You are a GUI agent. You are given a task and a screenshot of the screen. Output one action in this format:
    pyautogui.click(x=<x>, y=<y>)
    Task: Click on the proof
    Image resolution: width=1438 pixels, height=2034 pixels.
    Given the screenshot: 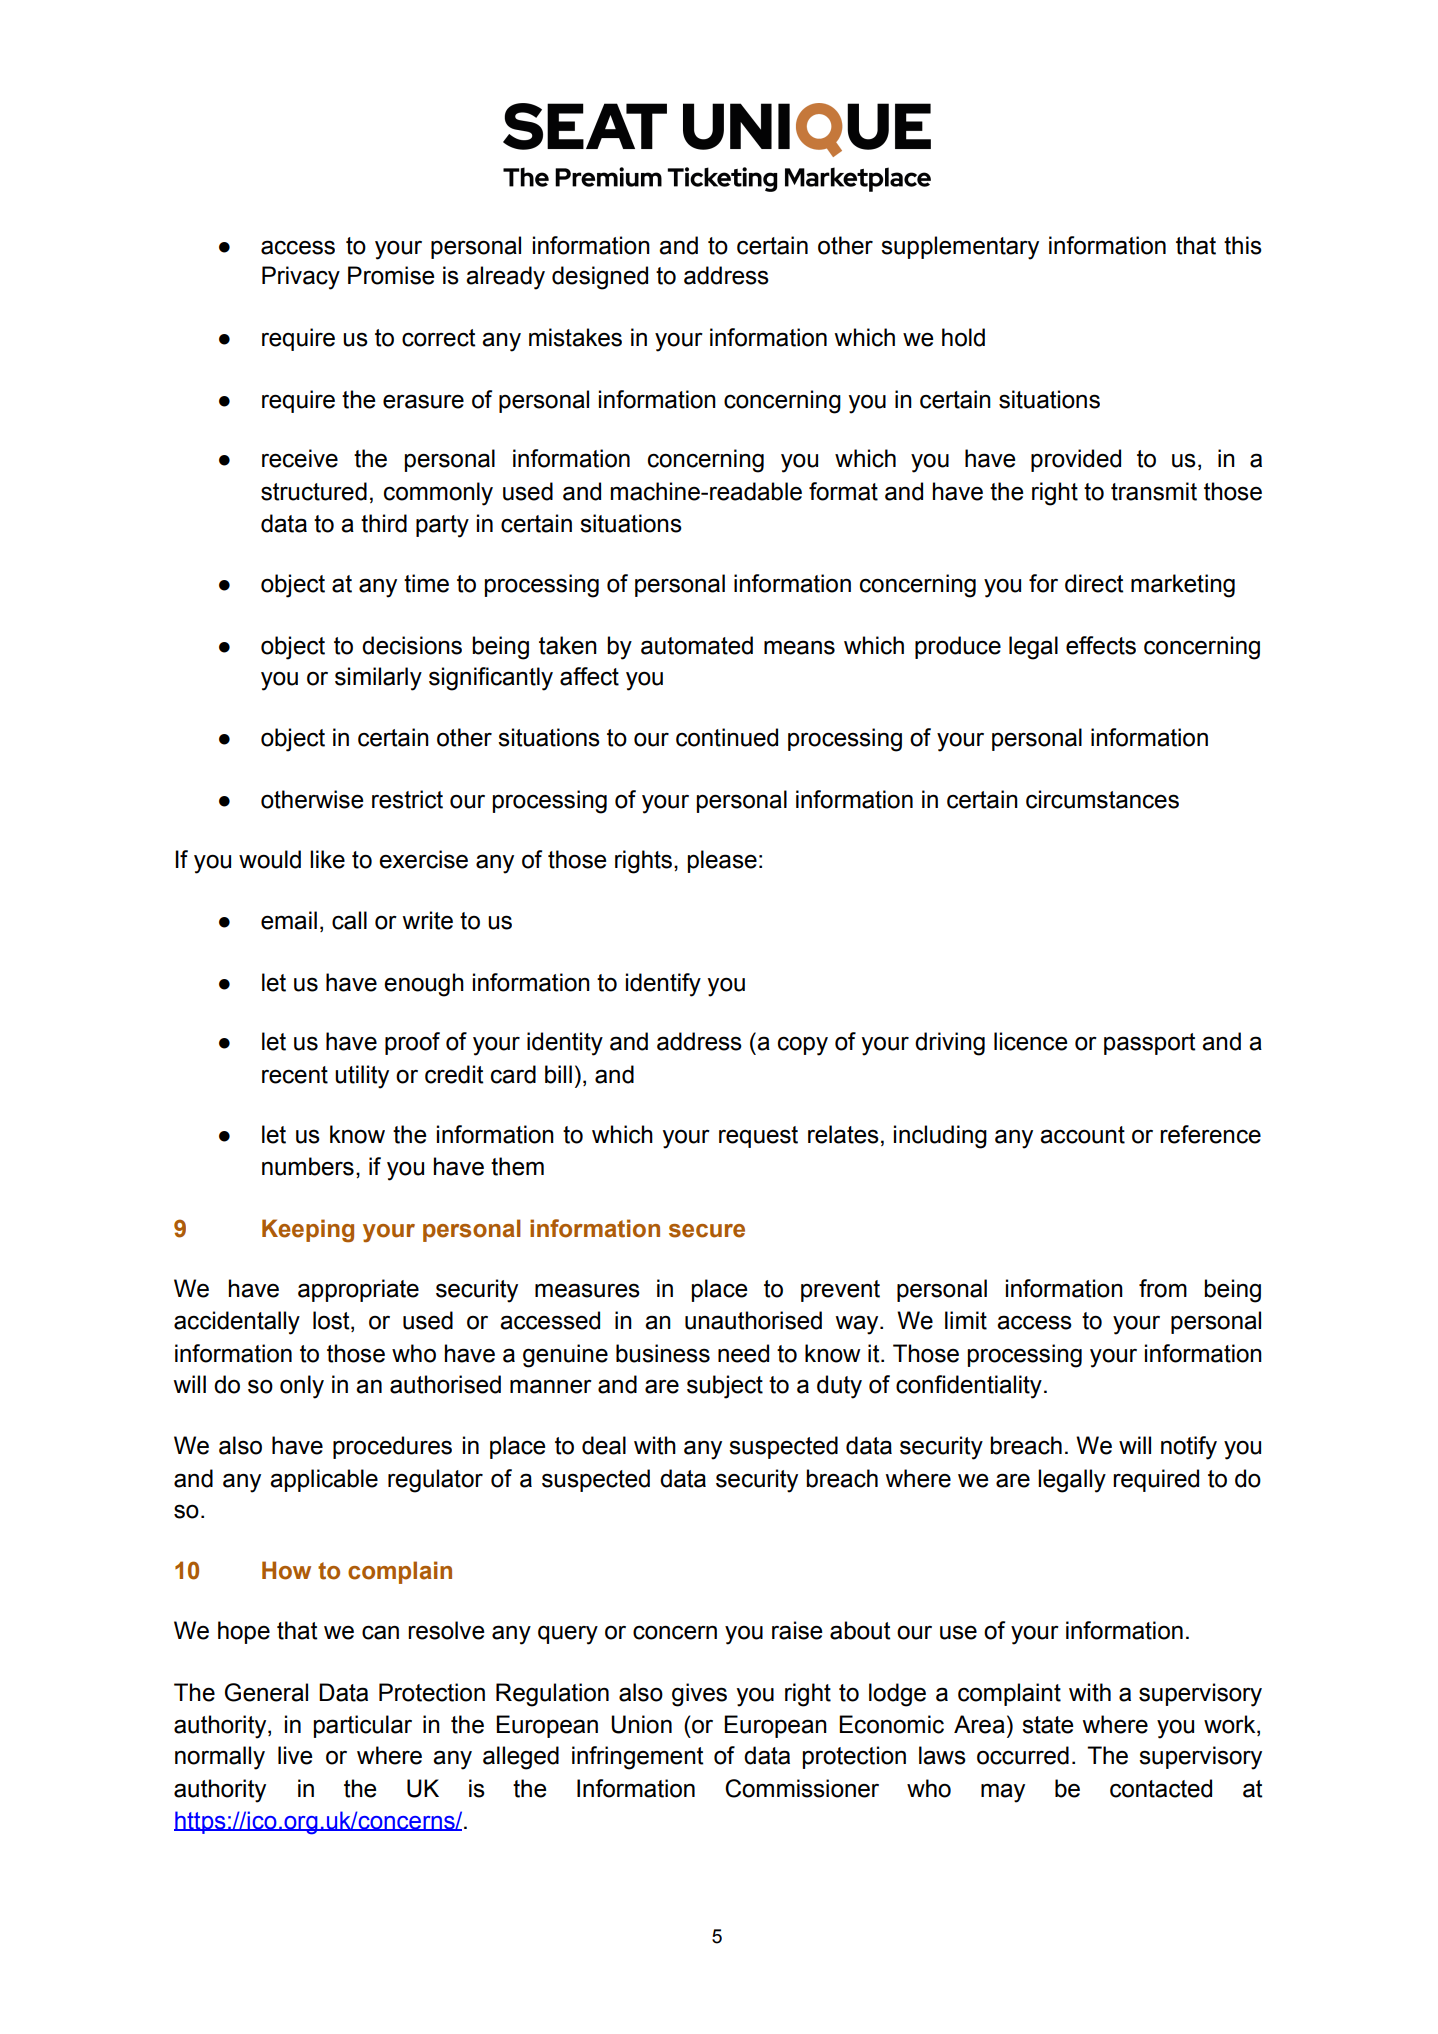 What is the action you would take?
    pyautogui.click(x=412, y=1043)
